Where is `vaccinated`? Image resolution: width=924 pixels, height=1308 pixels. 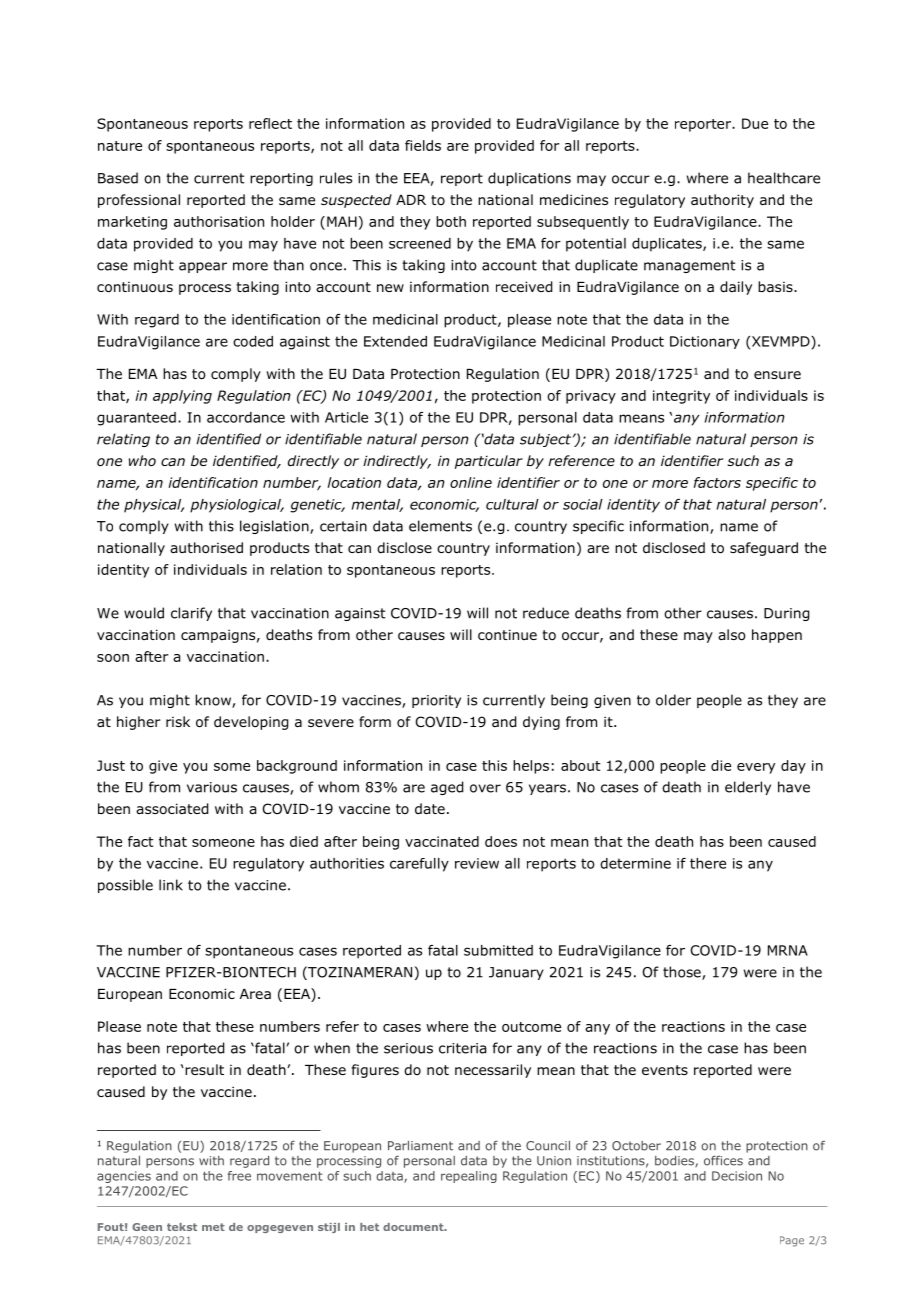
vaccinated is located at coordinates (442, 841).
